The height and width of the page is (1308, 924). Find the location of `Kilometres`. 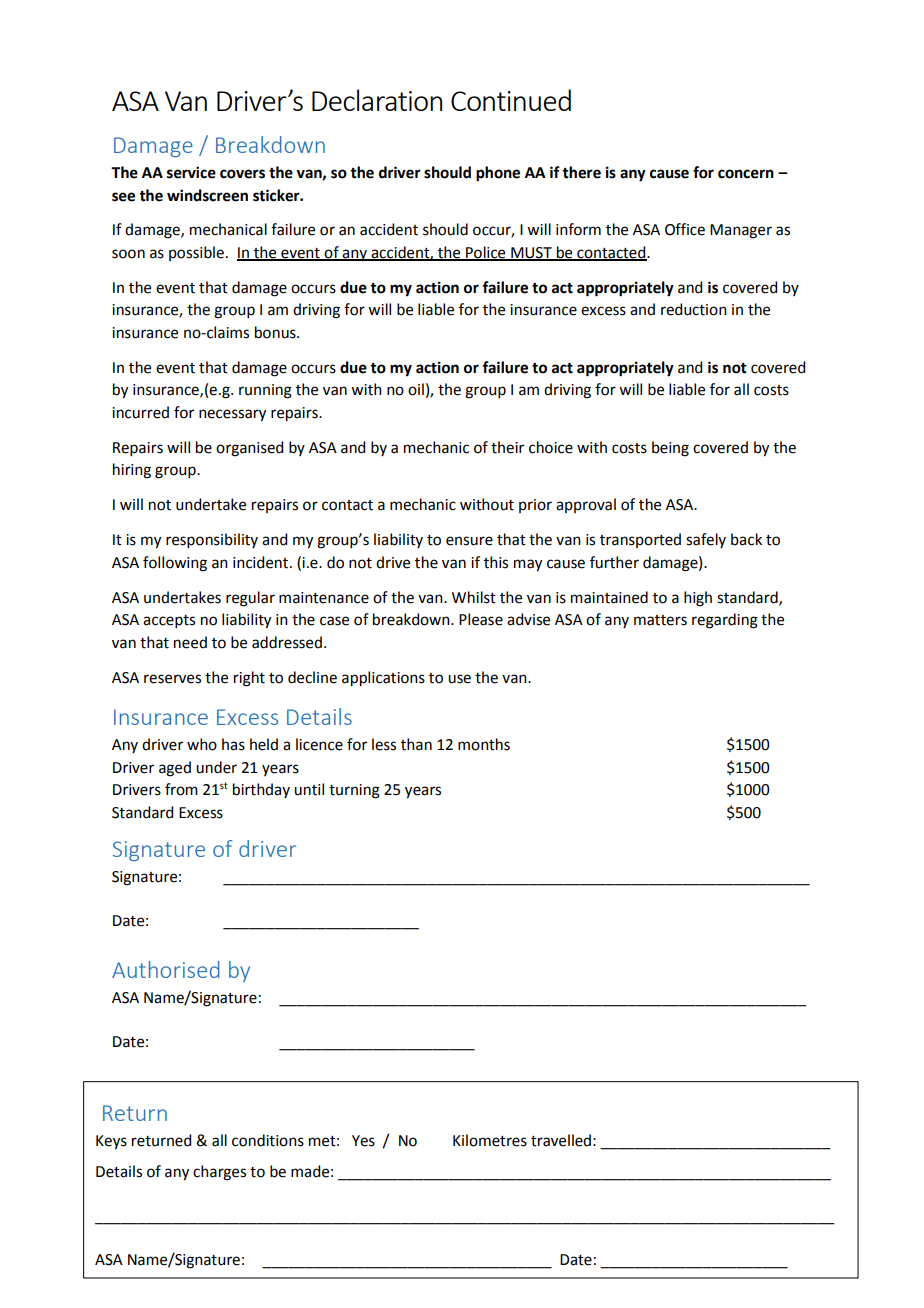

Kilometres is located at coordinates (490, 1140).
